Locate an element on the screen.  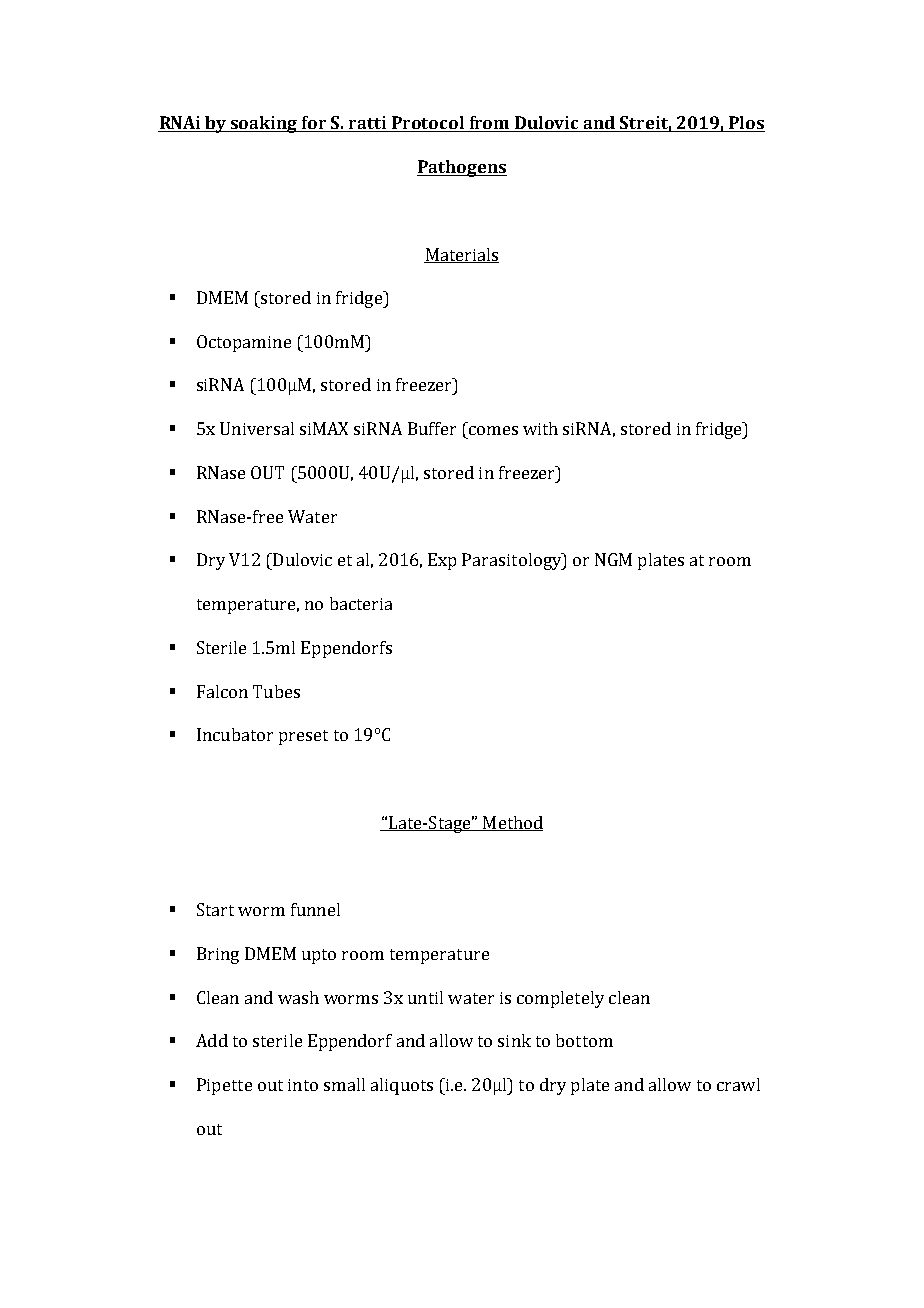
Pathogens is located at coordinates (462, 168).
